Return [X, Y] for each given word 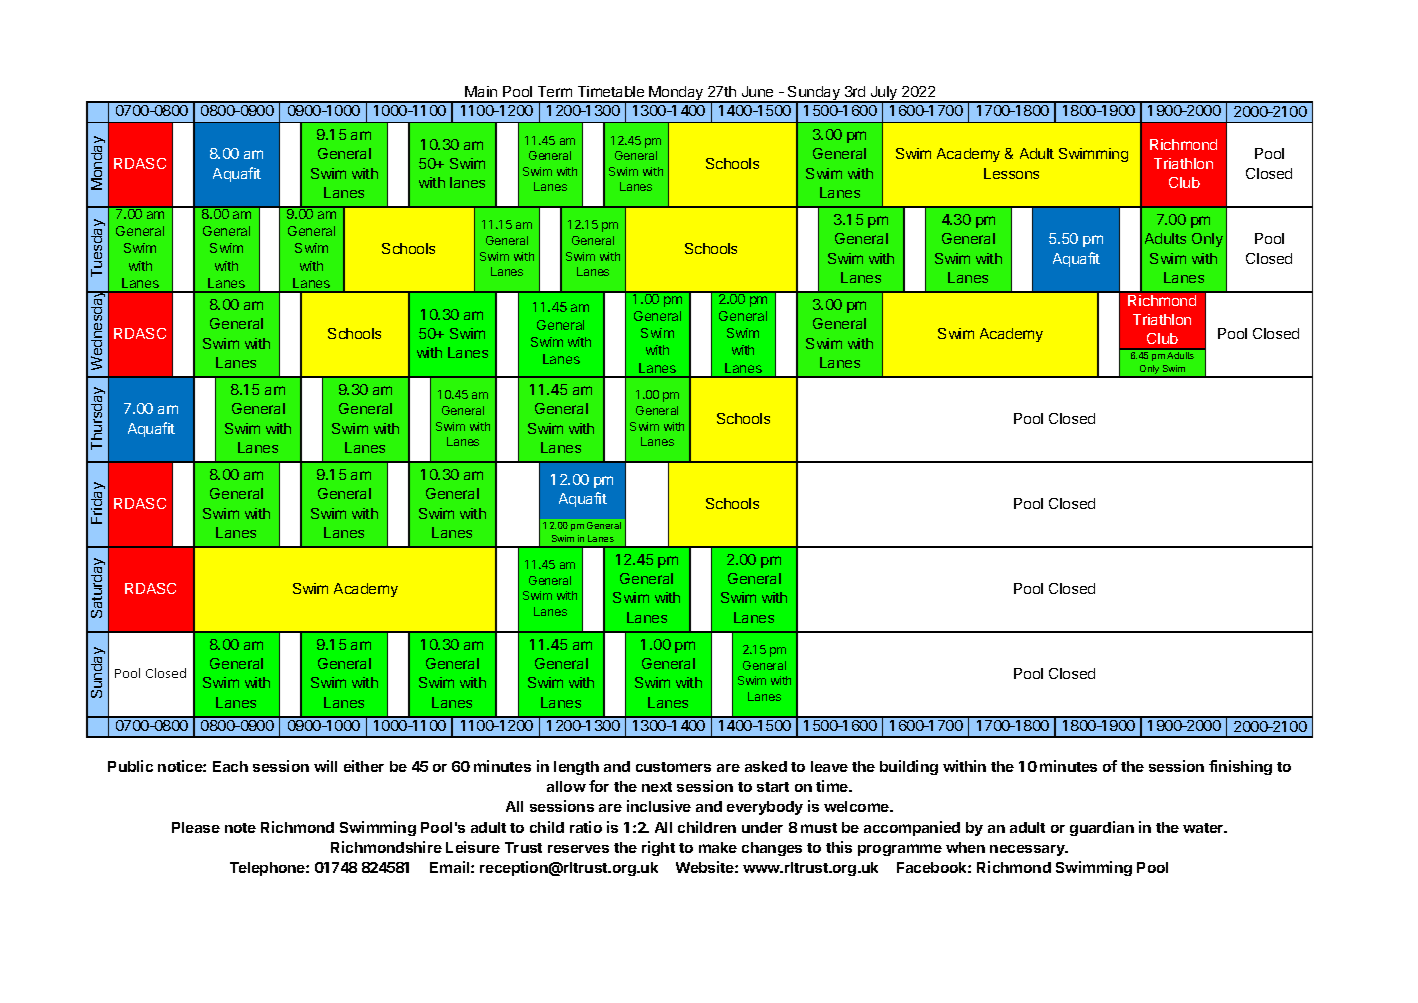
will [325, 766]
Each [230, 766]
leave [829, 766]
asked [766, 766]
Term [555, 91]
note [240, 828]
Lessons [1011, 173]
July [884, 94]
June [757, 91]
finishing [1240, 767]
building [909, 767]
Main [481, 91]
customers [673, 767]
